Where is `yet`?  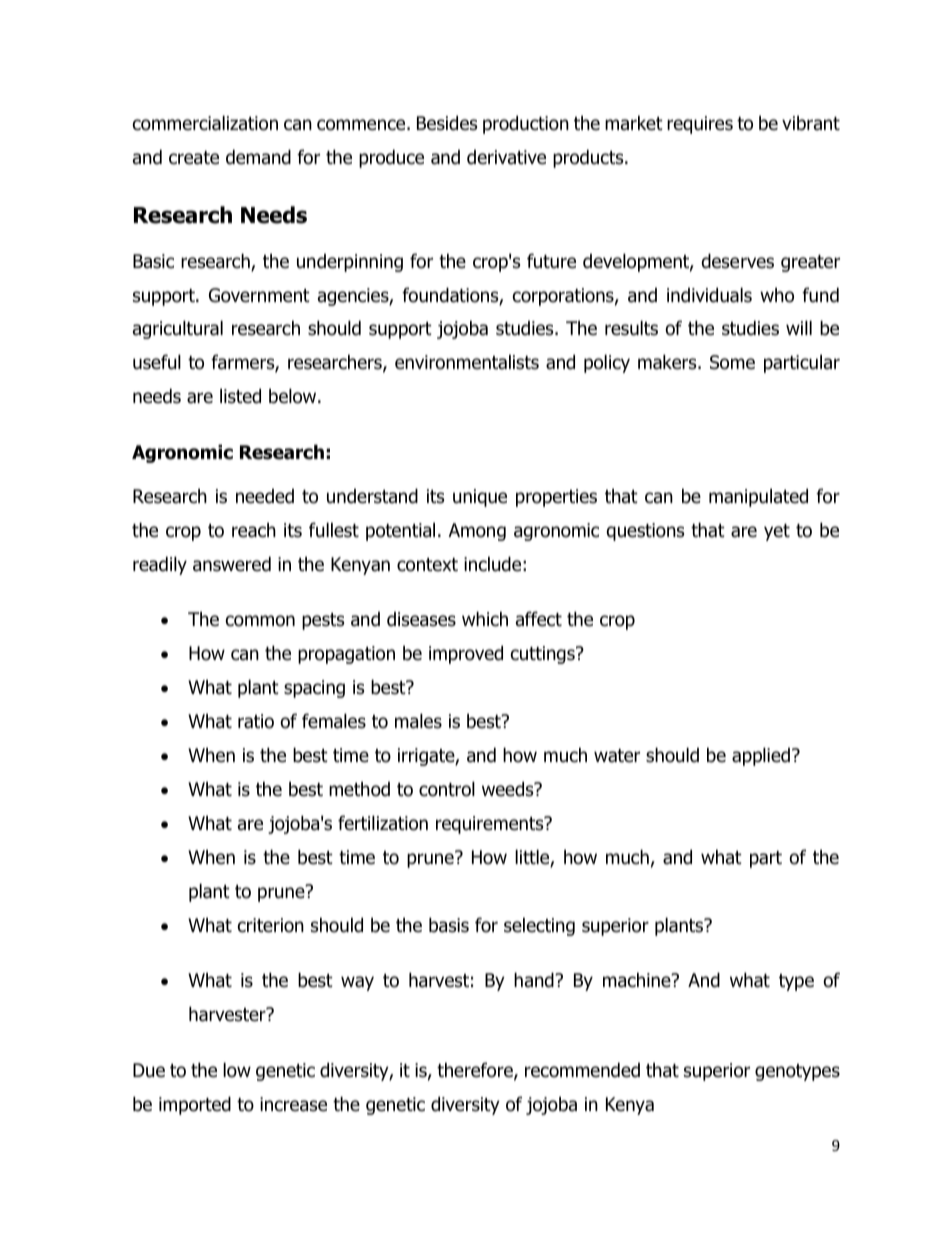
yet is located at coordinates (777, 532).
